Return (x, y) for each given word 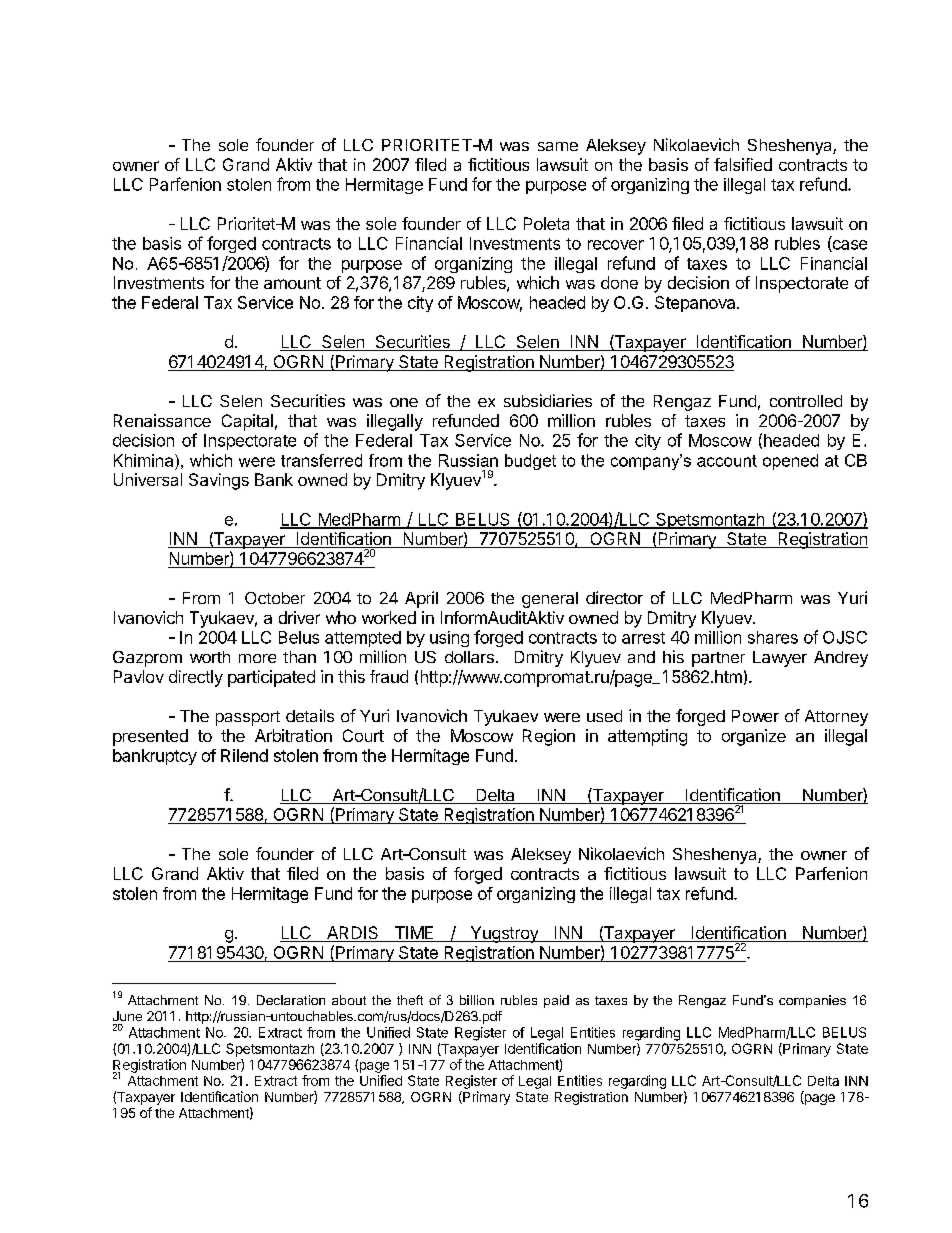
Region (549, 737)
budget (530, 462)
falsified (743, 164)
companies (812, 1001)
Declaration (291, 1000)
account (727, 461)
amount (292, 283)
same (558, 146)
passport (248, 718)
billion (477, 1000)
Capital (247, 422)
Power (755, 716)
